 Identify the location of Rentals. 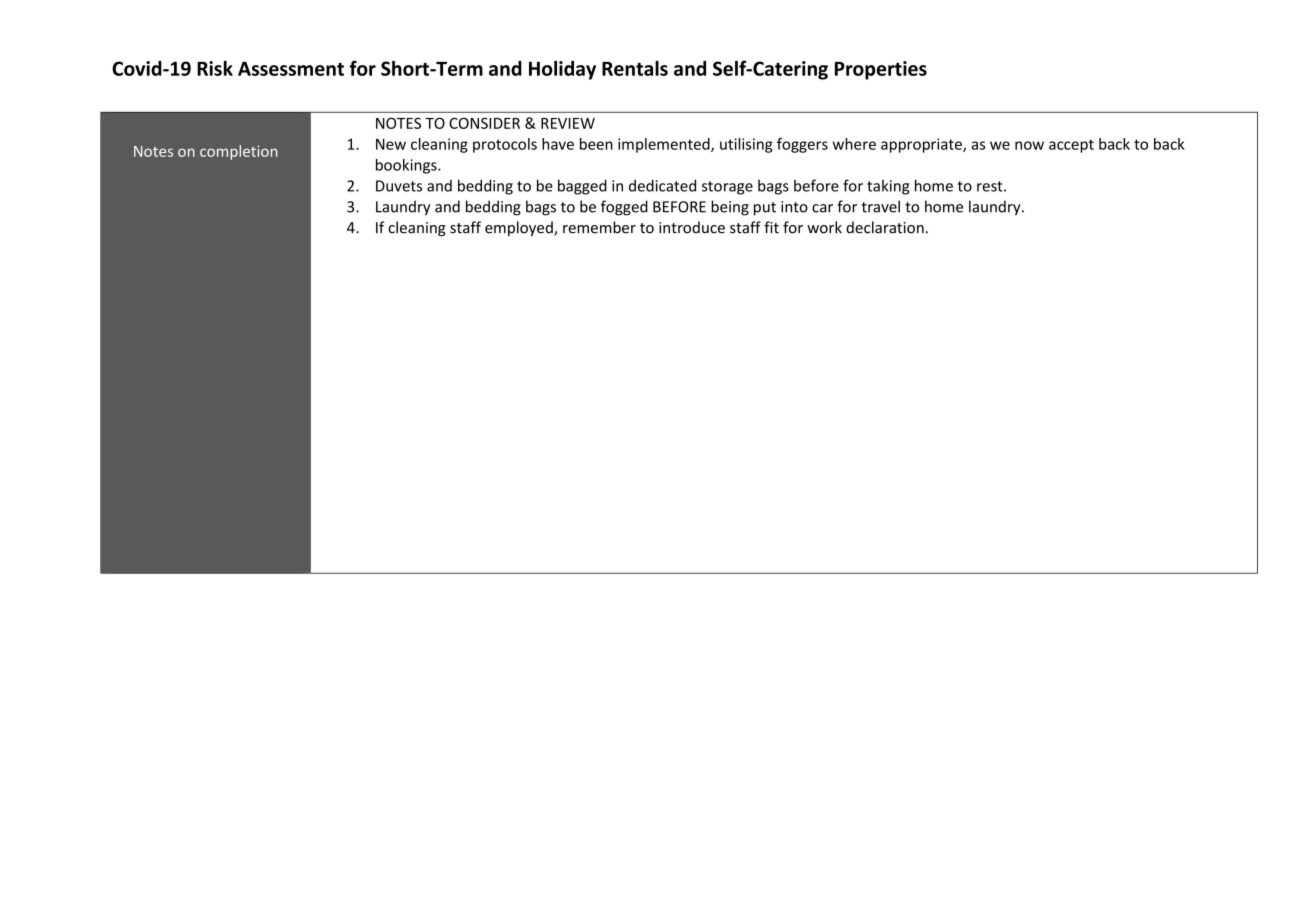
(635, 68).
